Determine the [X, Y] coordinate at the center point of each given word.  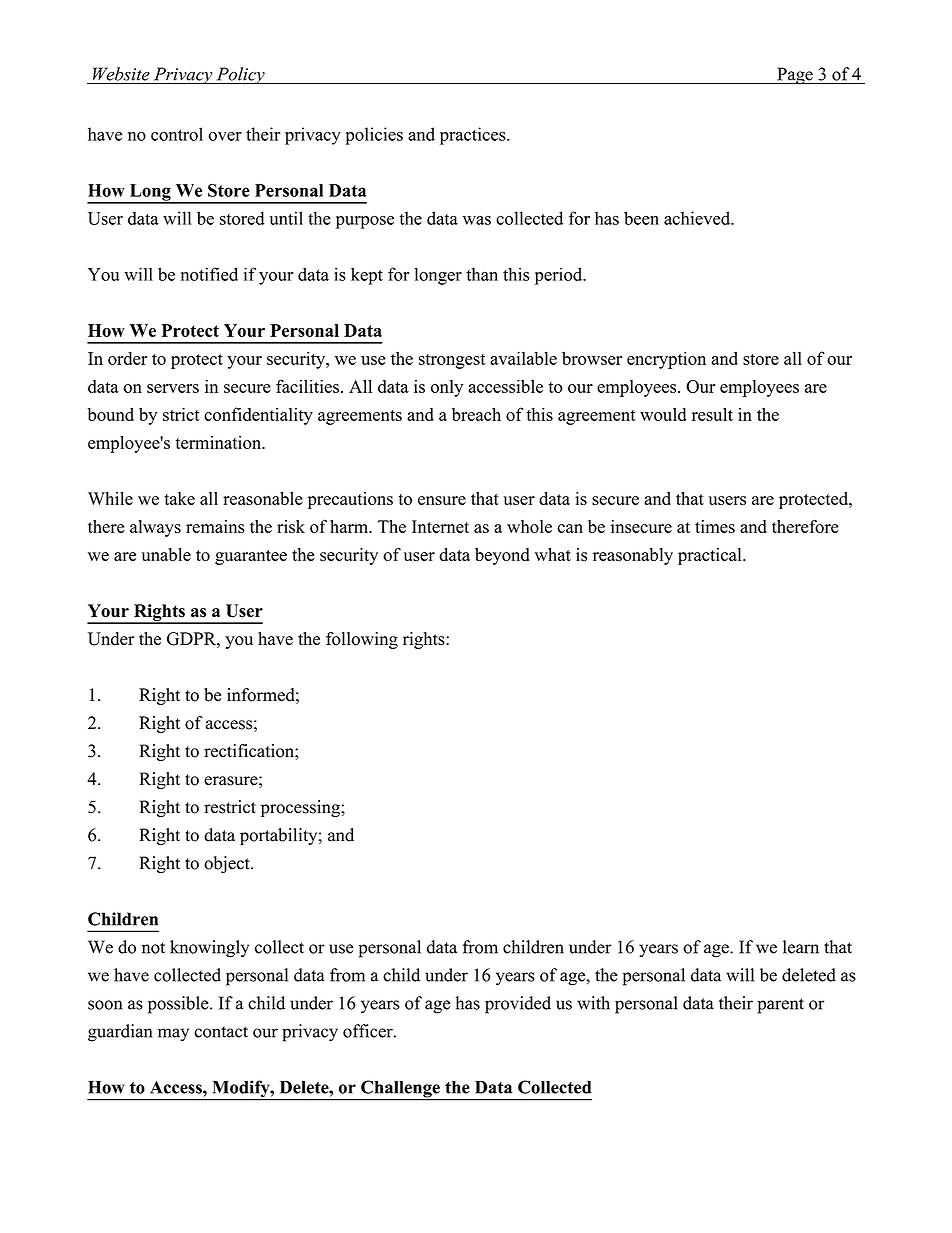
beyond [502, 556]
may [173, 1035]
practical [711, 556]
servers [173, 388]
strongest [452, 361]
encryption [666, 360]
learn [801, 947]
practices [474, 136]
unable [166, 554]
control [177, 134]
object [228, 864]
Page [795, 76]
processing [301, 808]
